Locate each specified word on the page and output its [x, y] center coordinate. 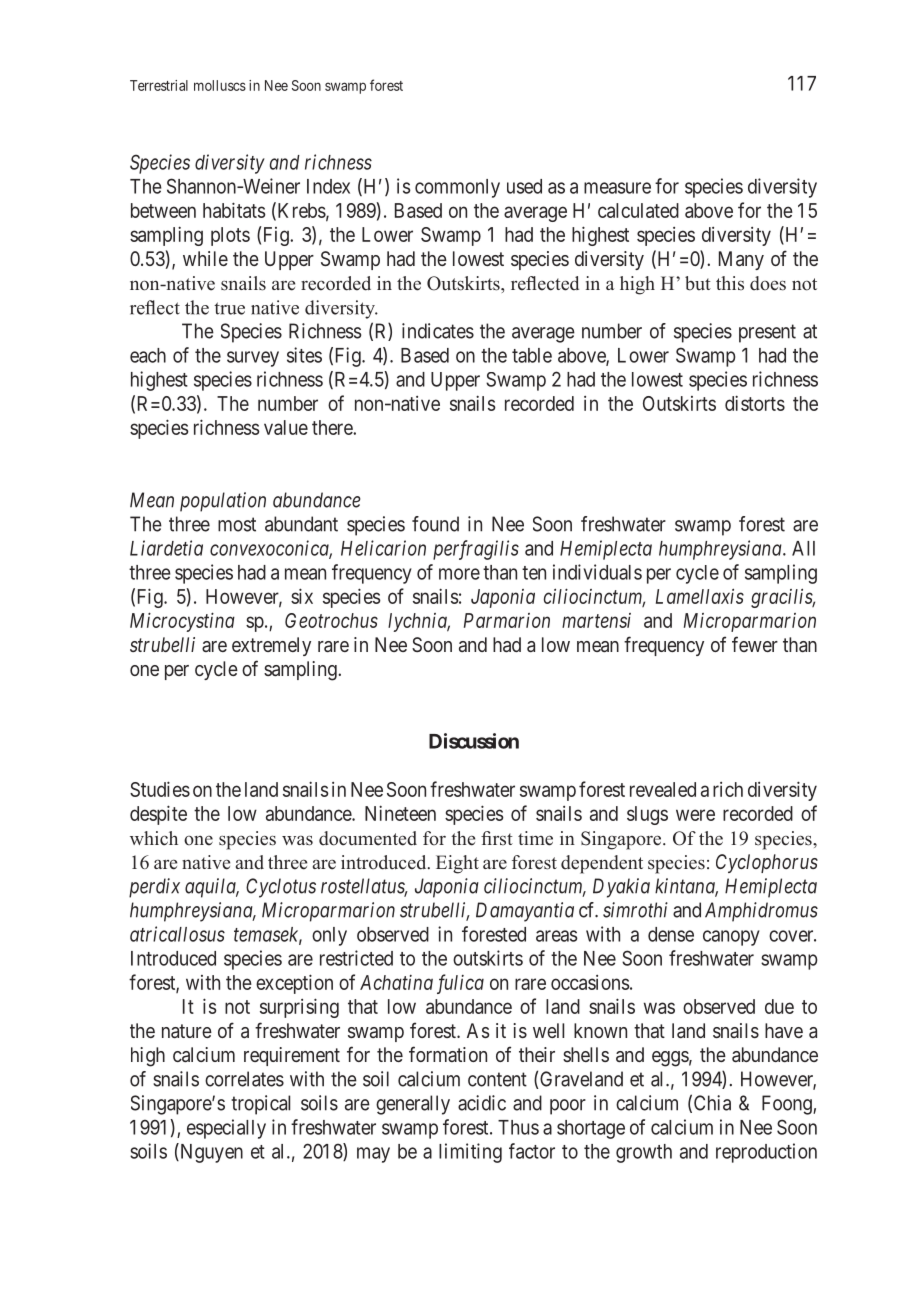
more [459, 574]
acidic [482, 1103]
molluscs [220, 85]
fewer [755, 644]
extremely [271, 646]
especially [226, 1129]
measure [617, 188]
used [524, 186]
